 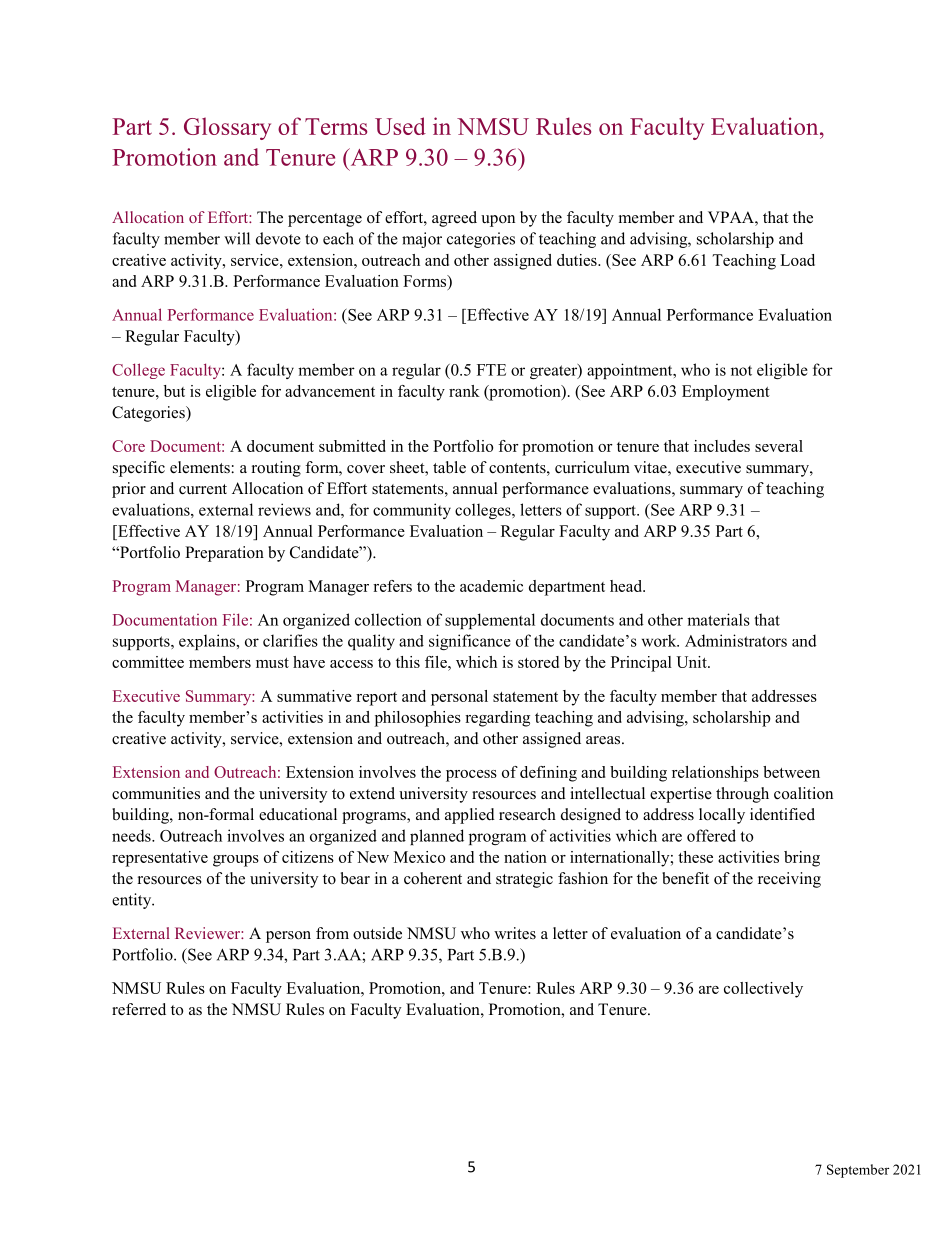 What do you see at coordinates (227, 128) in the page?
I see `Glossary` at bounding box center [227, 128].
